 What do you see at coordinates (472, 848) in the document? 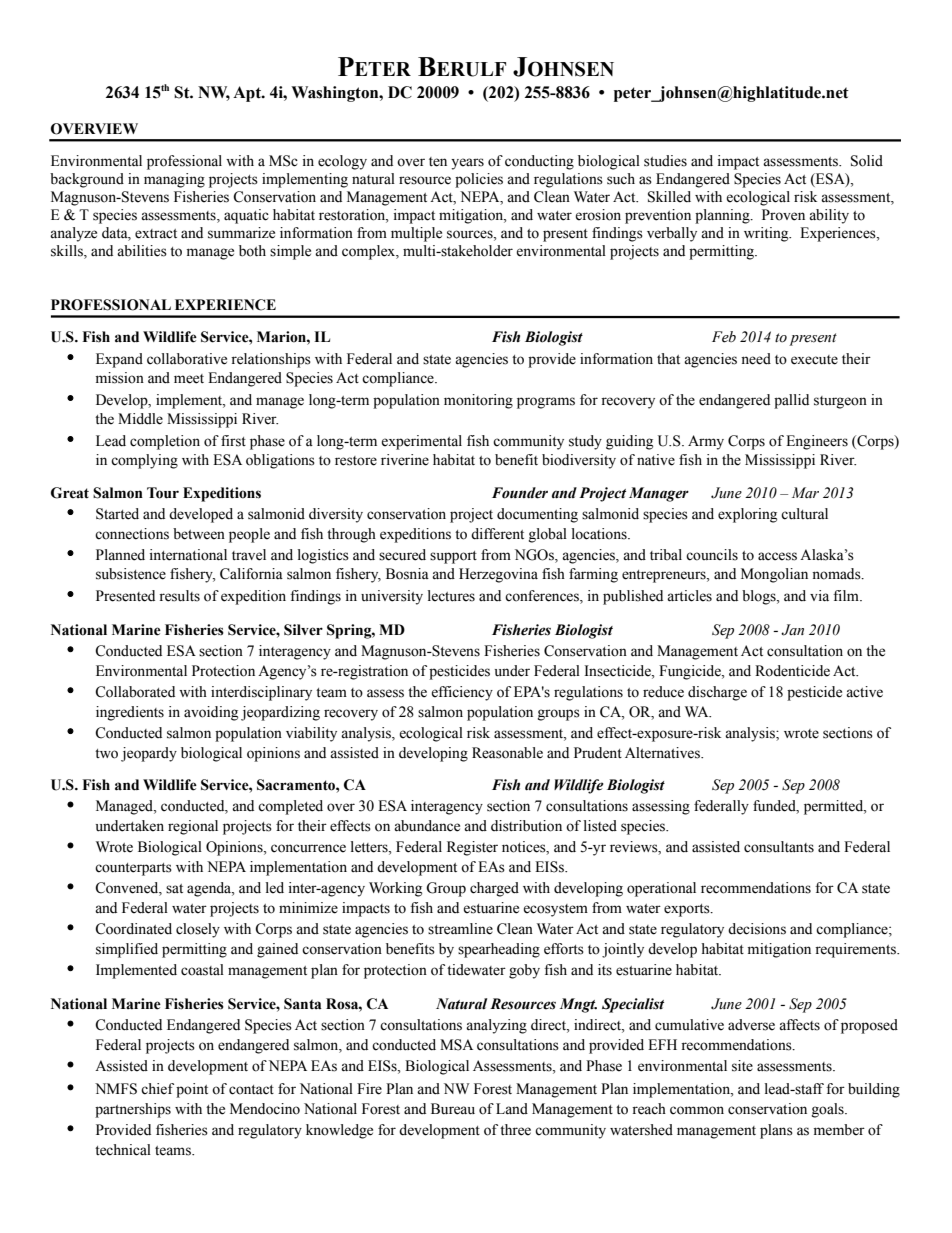
I see `Register` at bounding box center [472, 848].
